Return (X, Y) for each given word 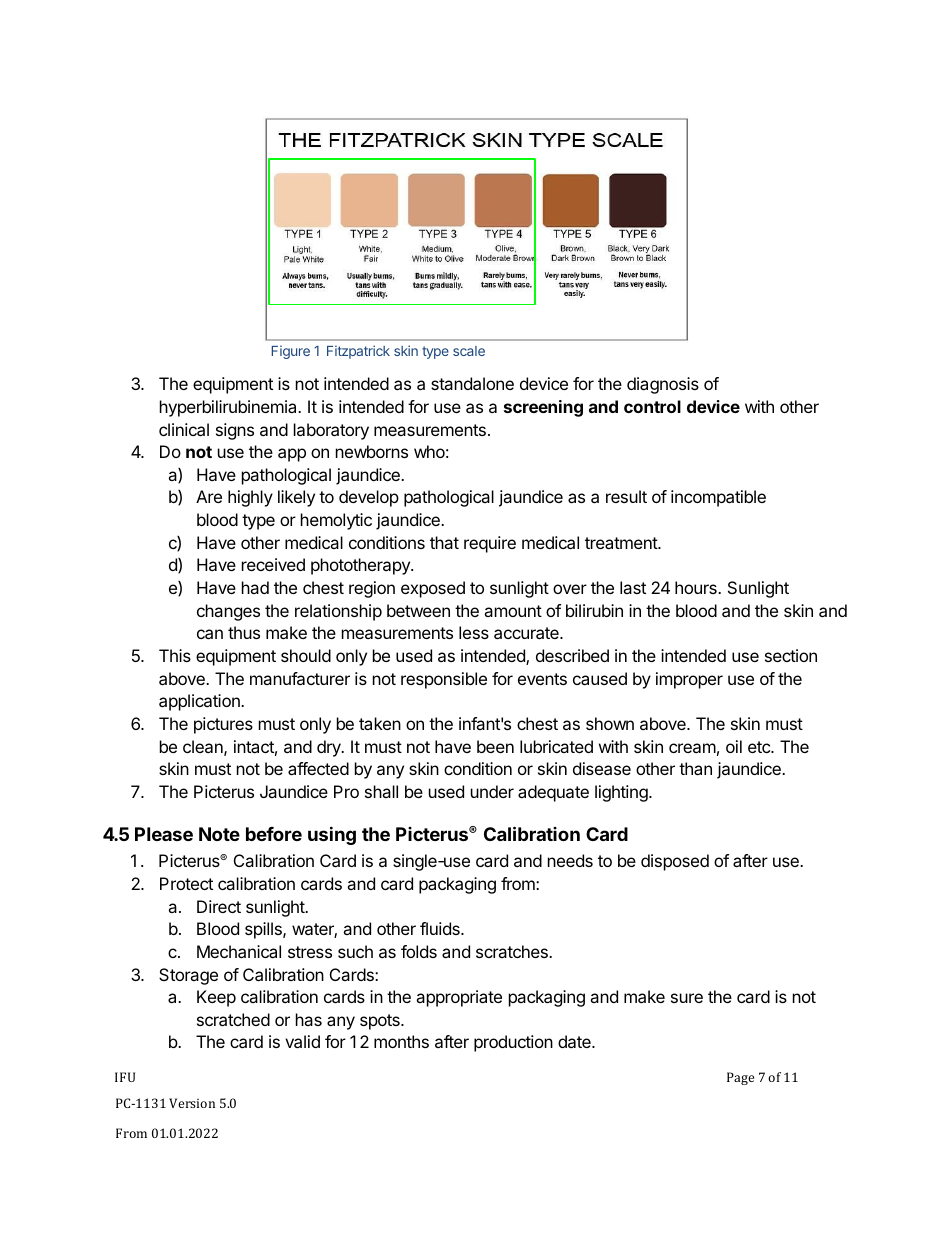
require (490, 544)
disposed (675, 862)
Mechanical (239, 951)
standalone (472, 383)
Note (219, 834)
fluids (441, 928)
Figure (291, 352)
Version (192, 1103)
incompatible (718, 498)
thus (244, 632)
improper (689, 680)
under (492, 791)
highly (250, 498)
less (474, 632)
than (695, 768)
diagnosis (663, 385)
